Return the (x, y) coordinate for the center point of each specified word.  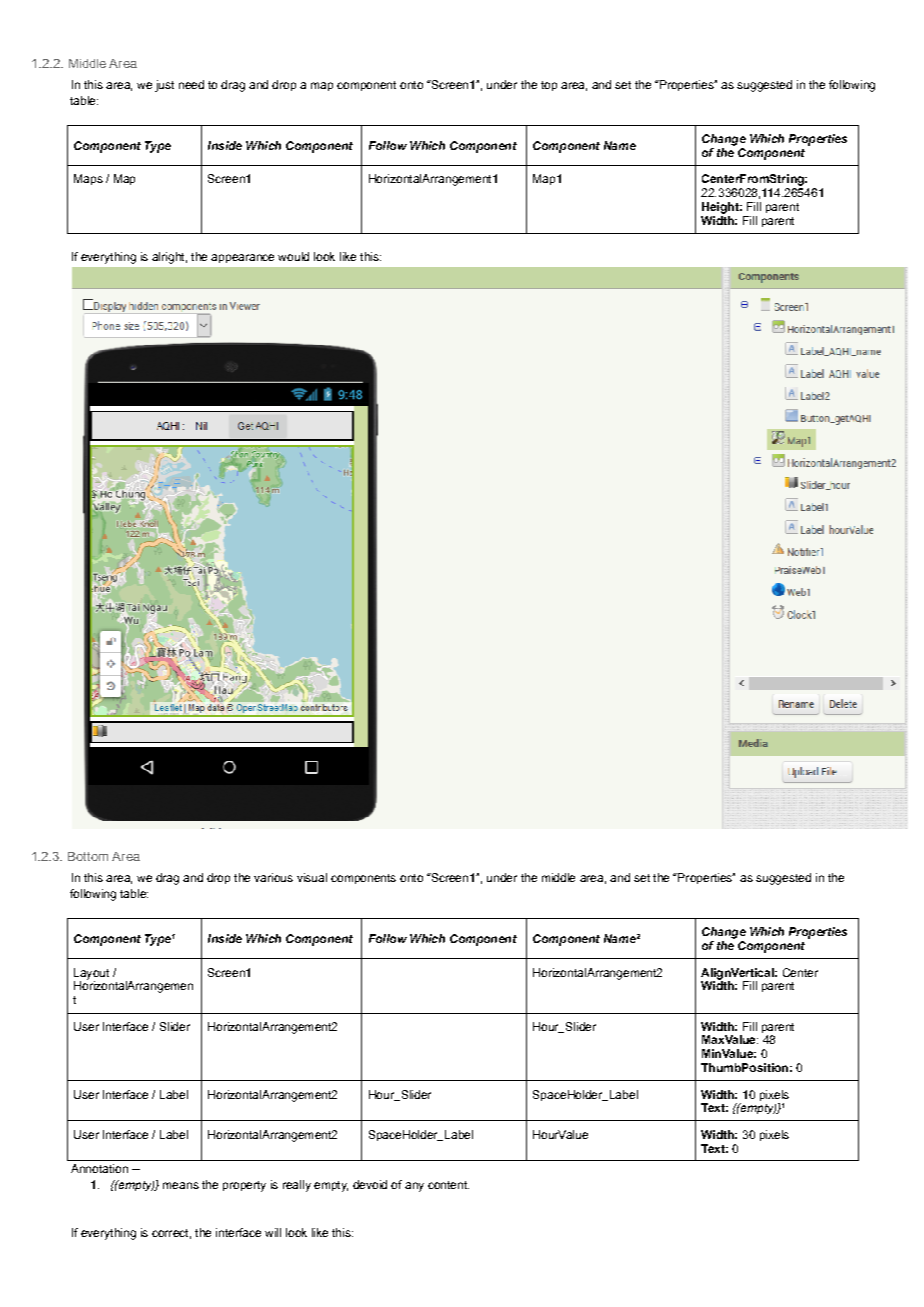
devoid (370, 1184)
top (549, 86)
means (181, 1185)
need (191, 84)
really (297, 1186)
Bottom (88, 856)
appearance (242, 258)
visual (312, 877)
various (273, 877)
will (273, 1232)
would (293, 256)
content (448, 1185)
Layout (91, 975)
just (164, 86)
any (414, 1187)
